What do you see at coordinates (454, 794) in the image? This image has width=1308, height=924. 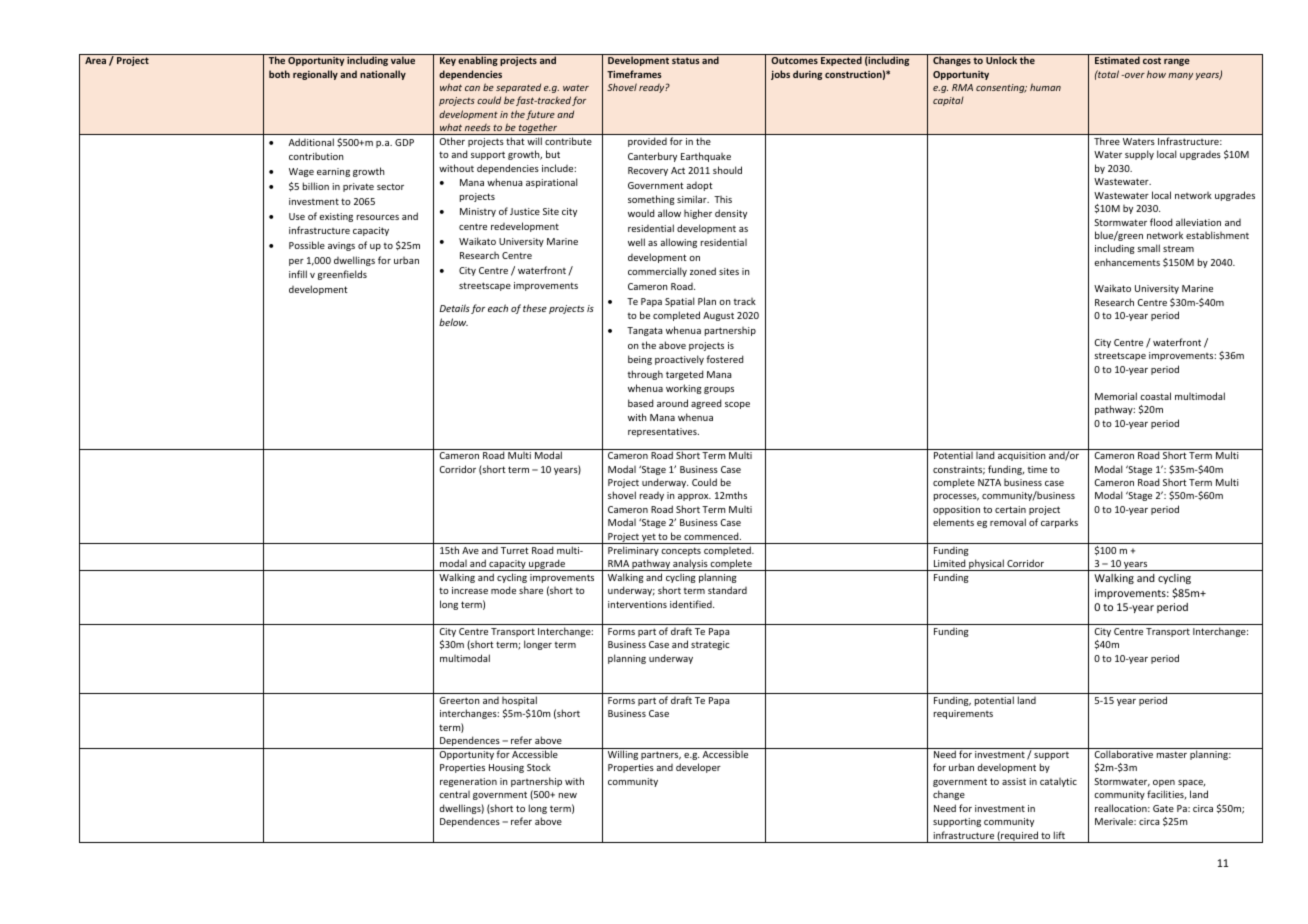 I see `central` at bounding box center [454, 794].
